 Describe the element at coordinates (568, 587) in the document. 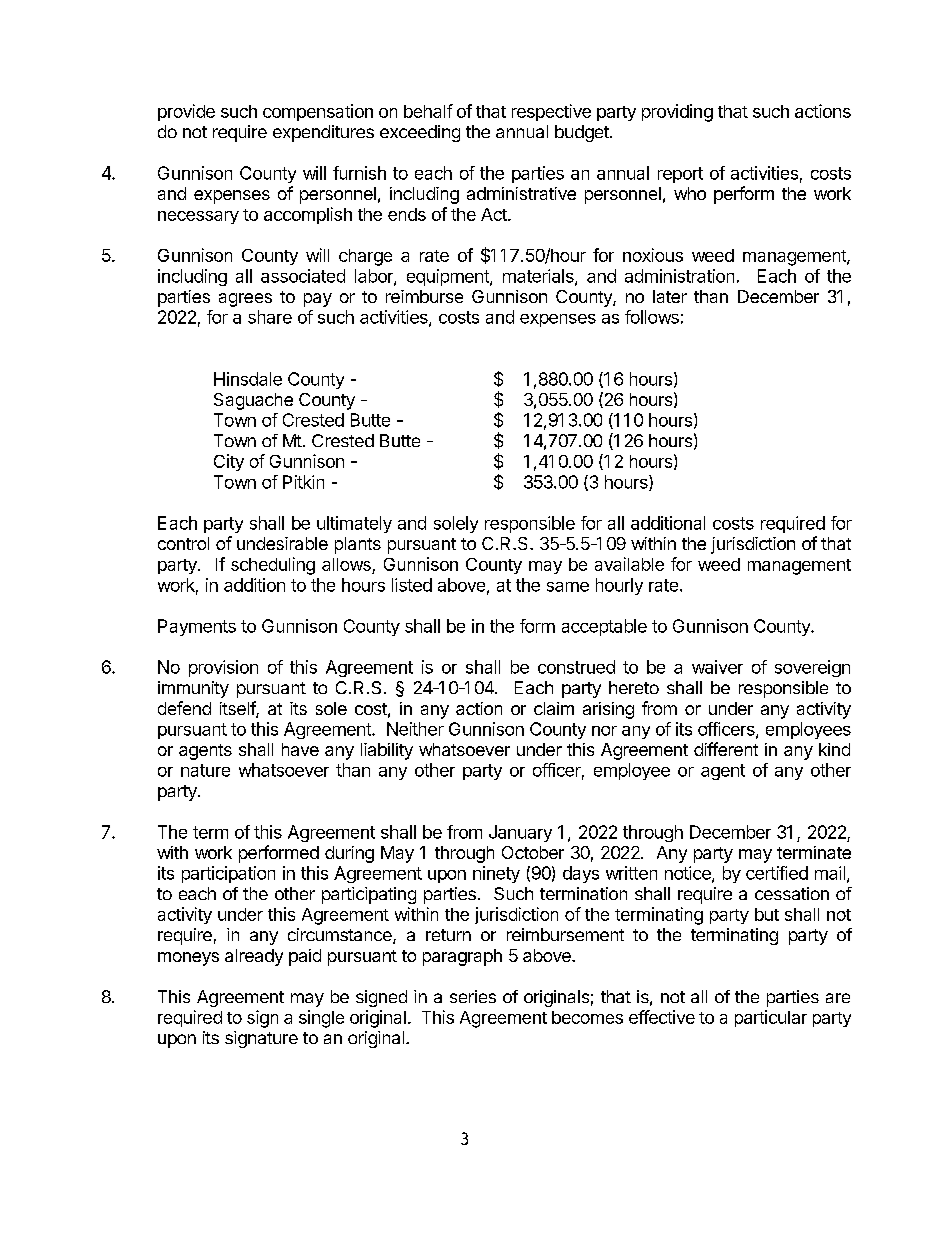

I see `same` at that location.
